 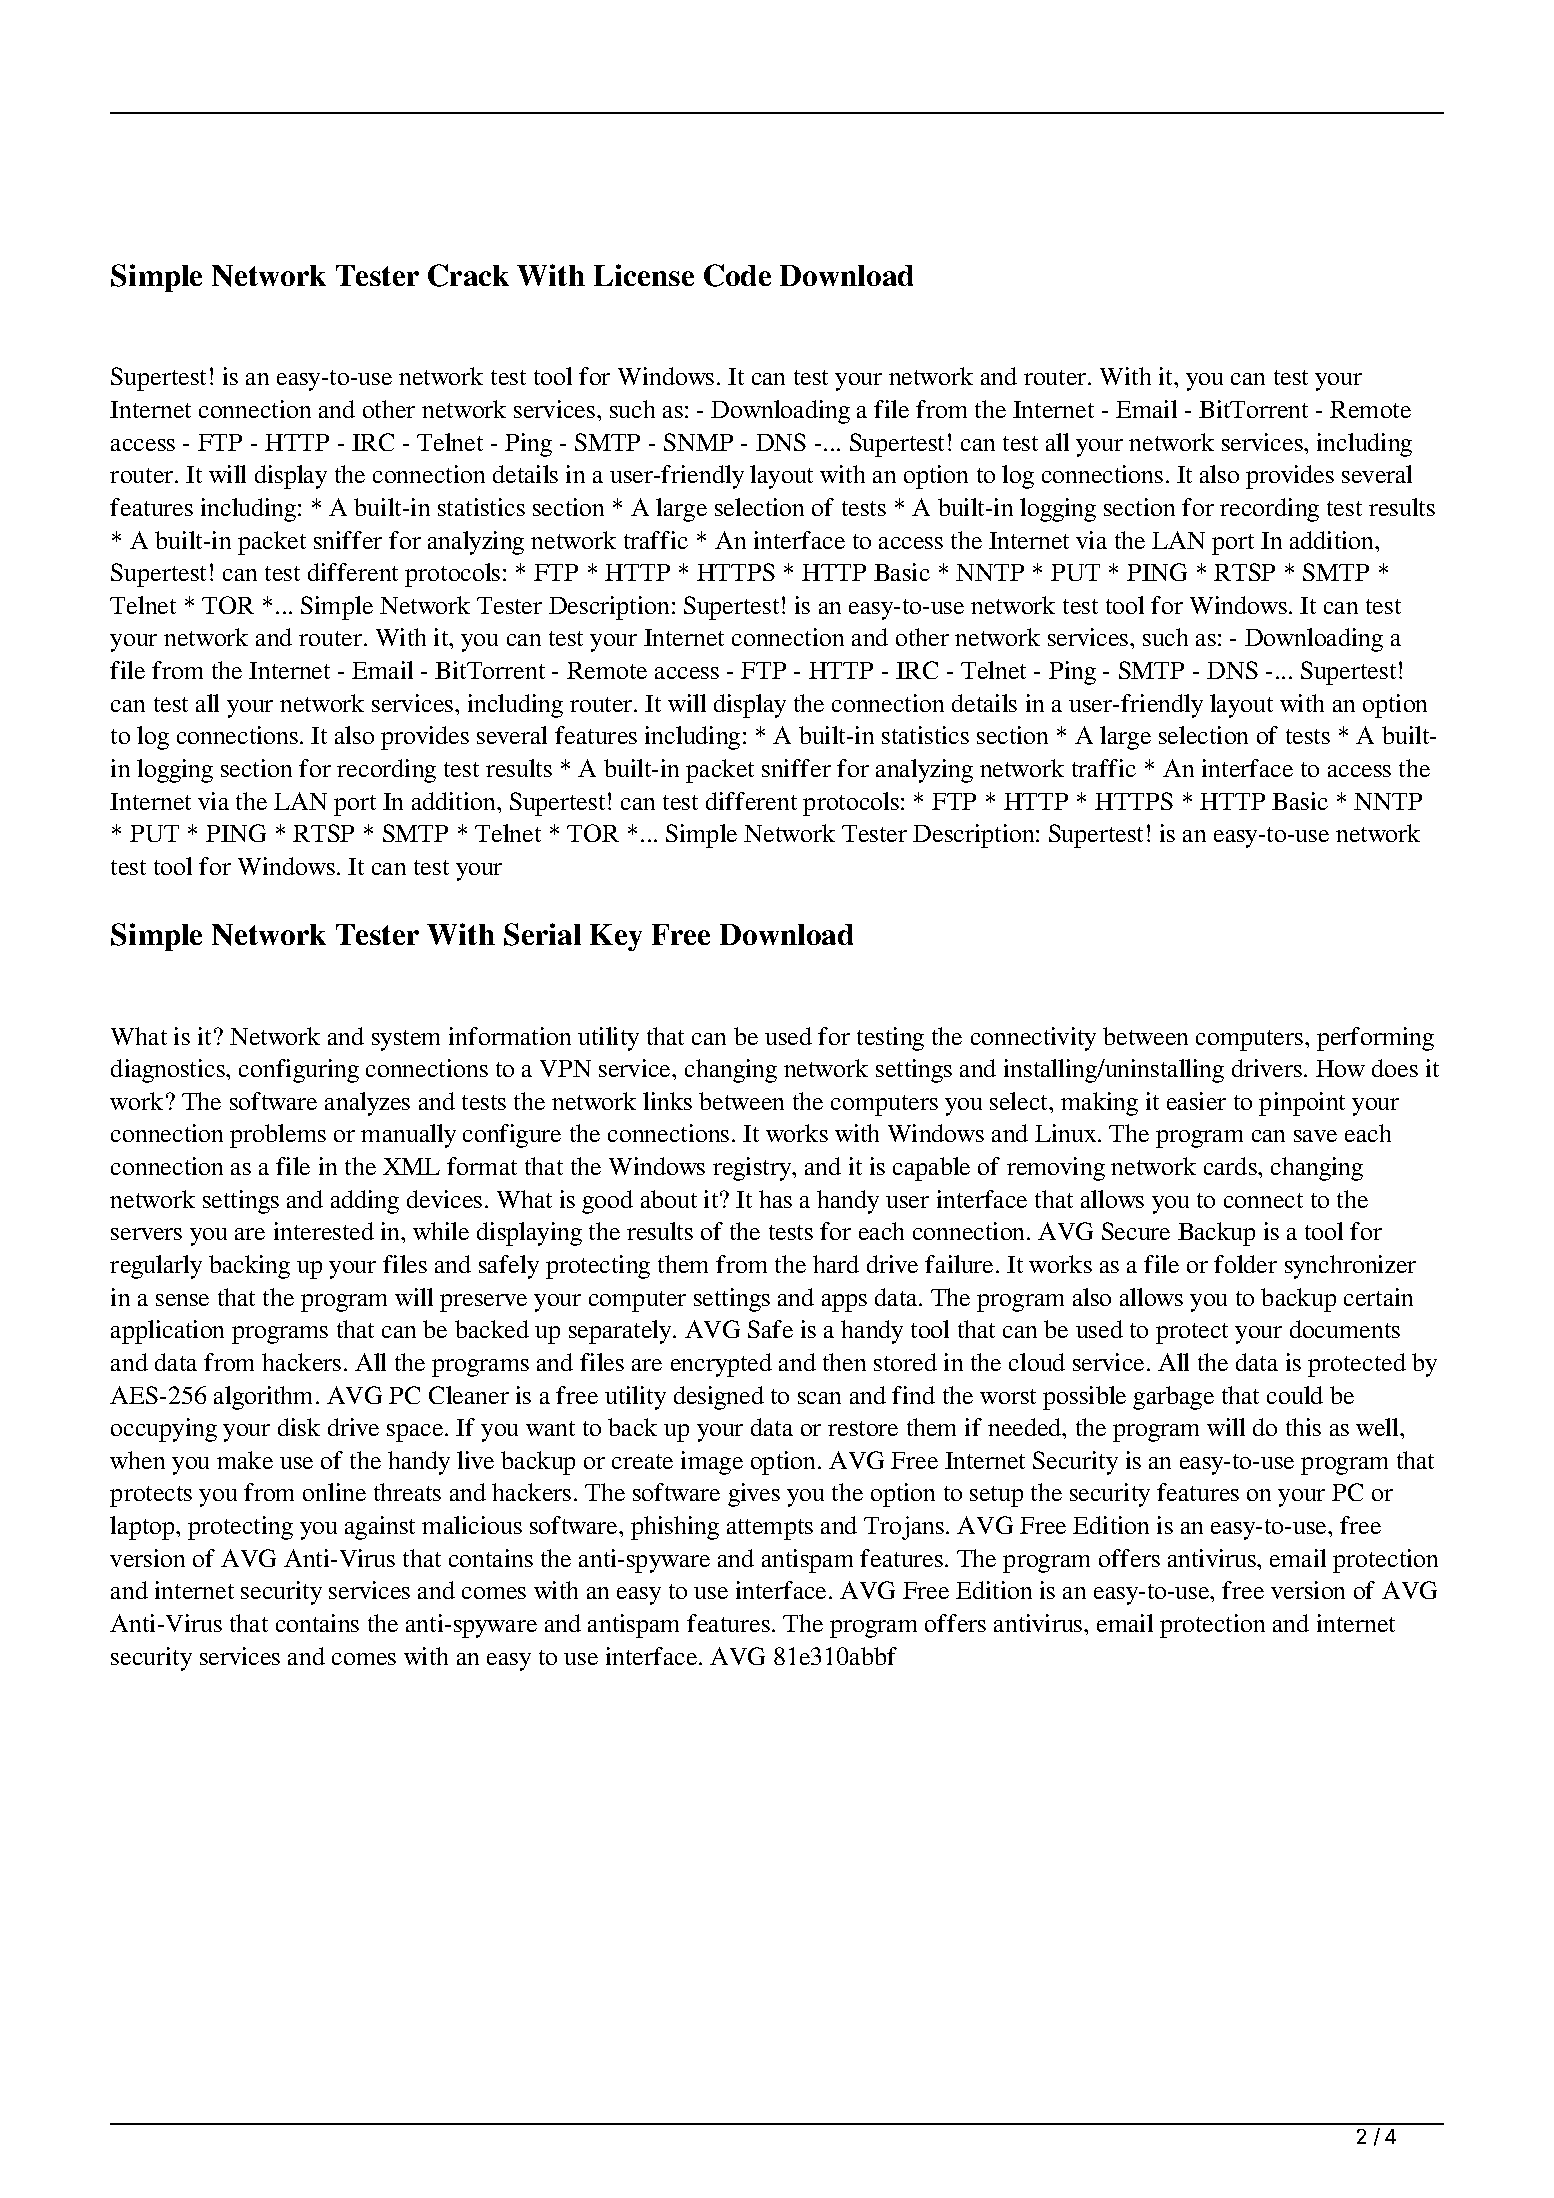 I want to click on online, so click(x=334, y=1492).
